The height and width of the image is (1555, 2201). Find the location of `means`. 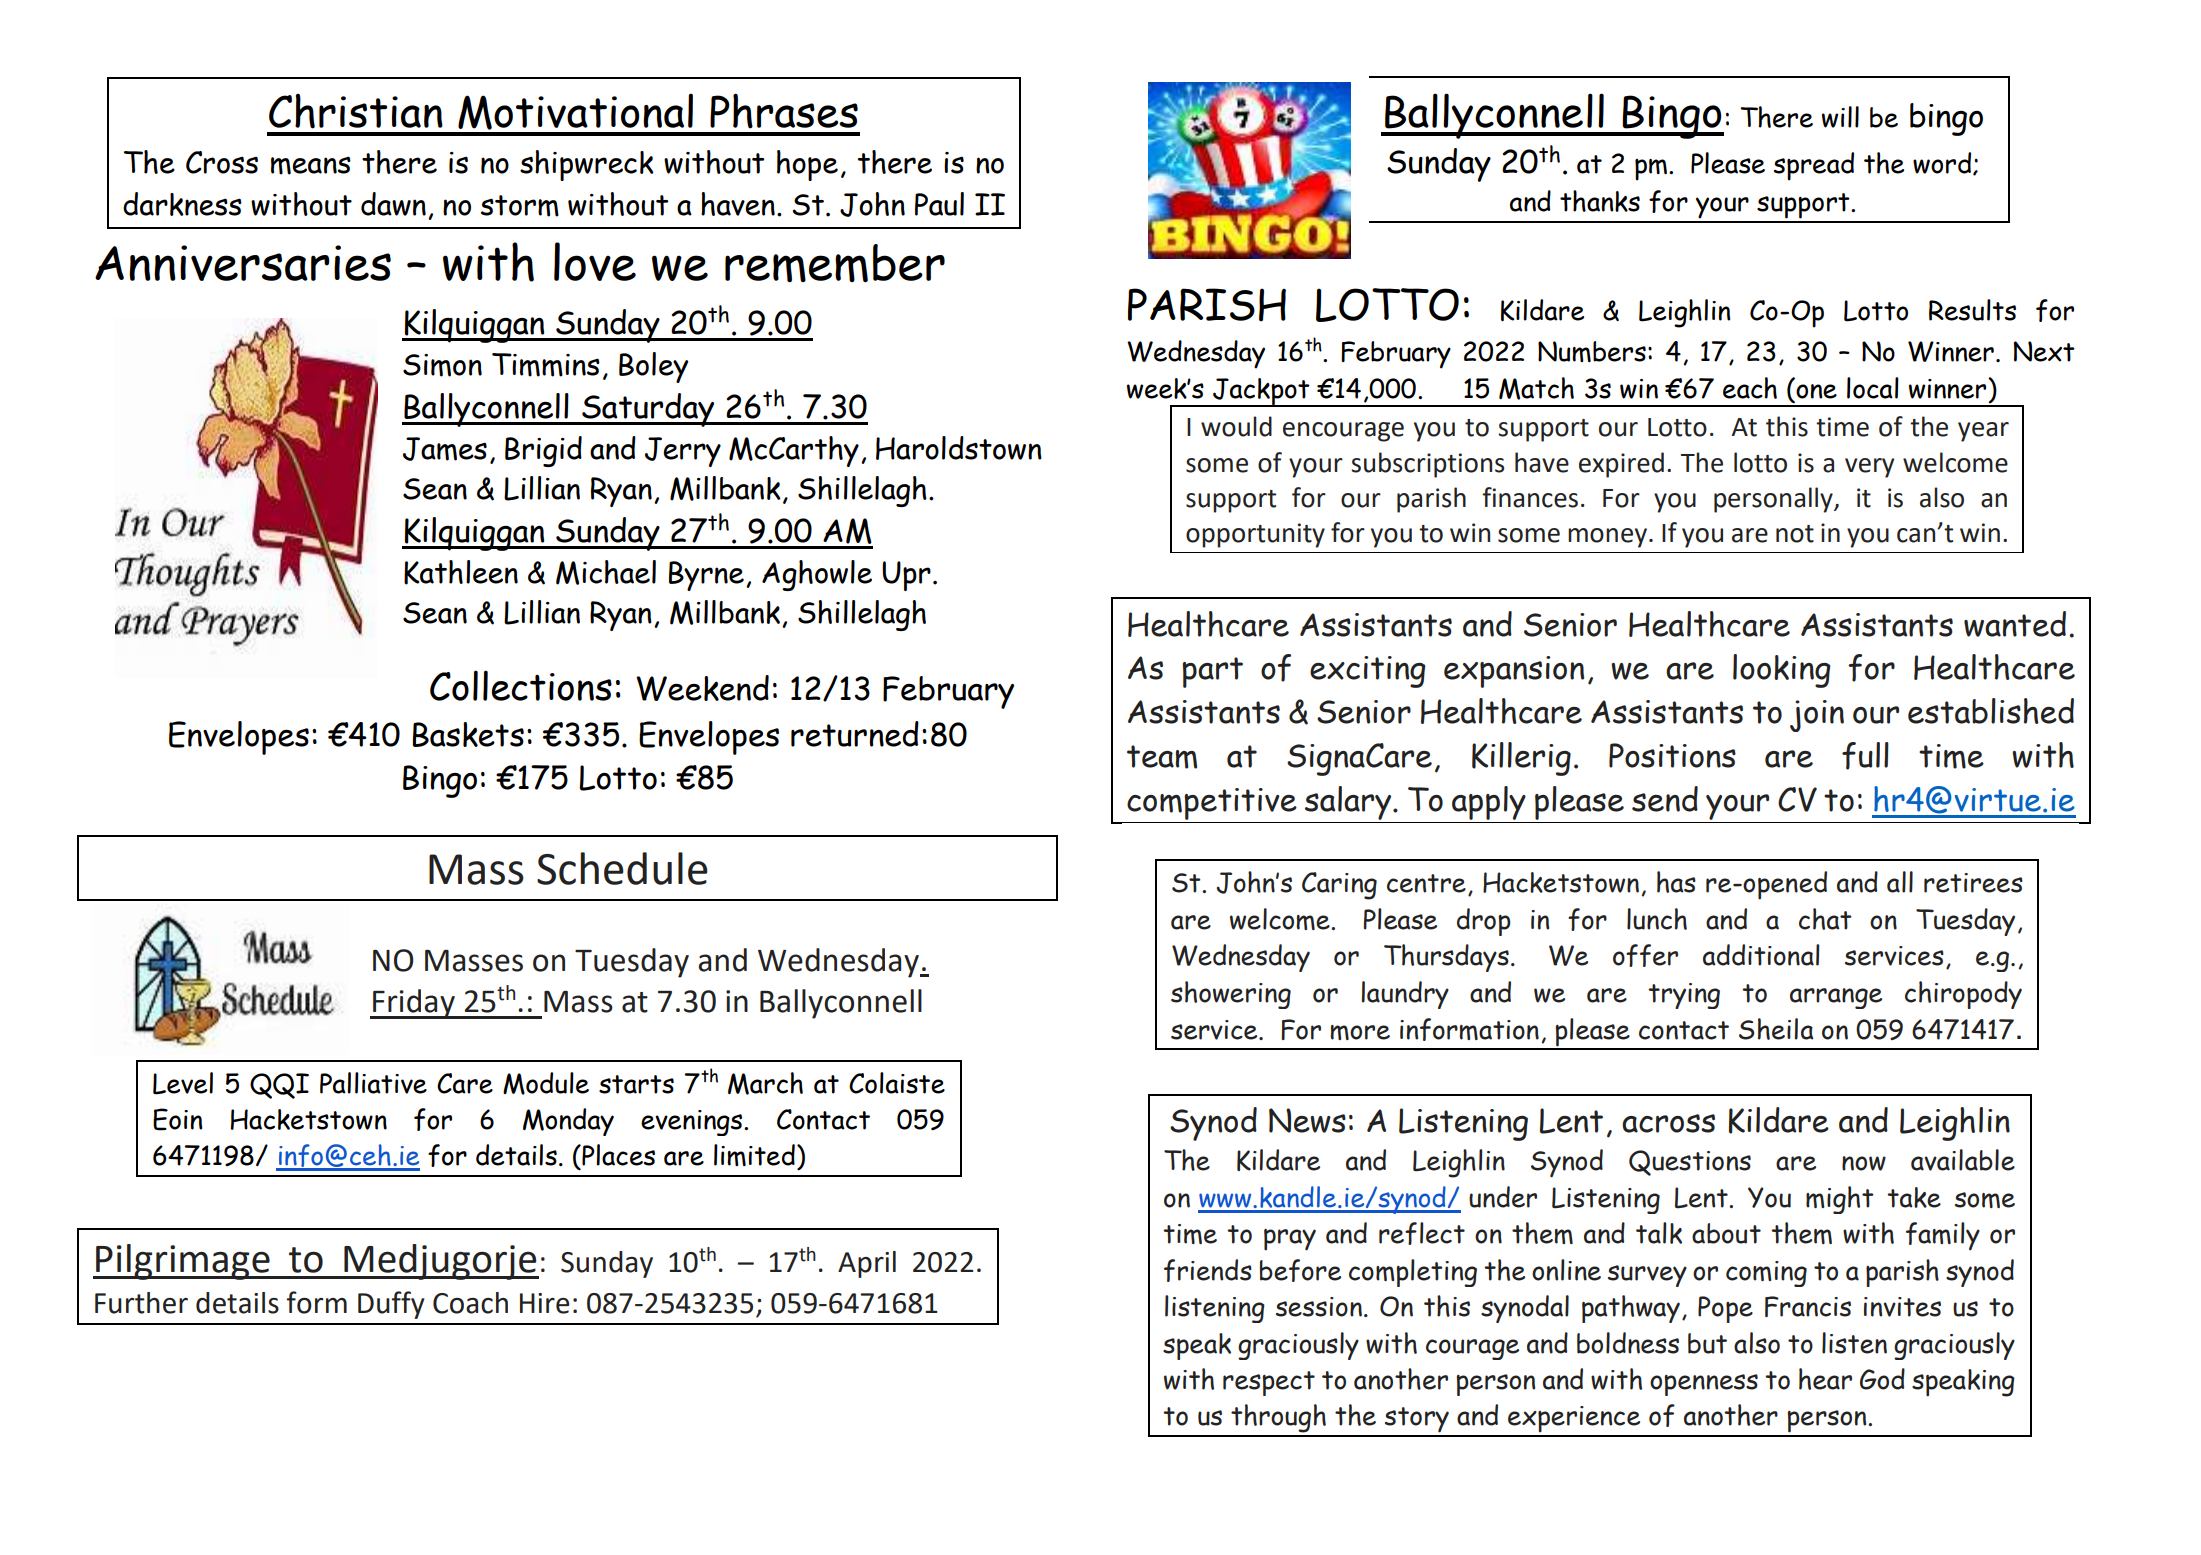

means is located at coordinates (311, 165).
